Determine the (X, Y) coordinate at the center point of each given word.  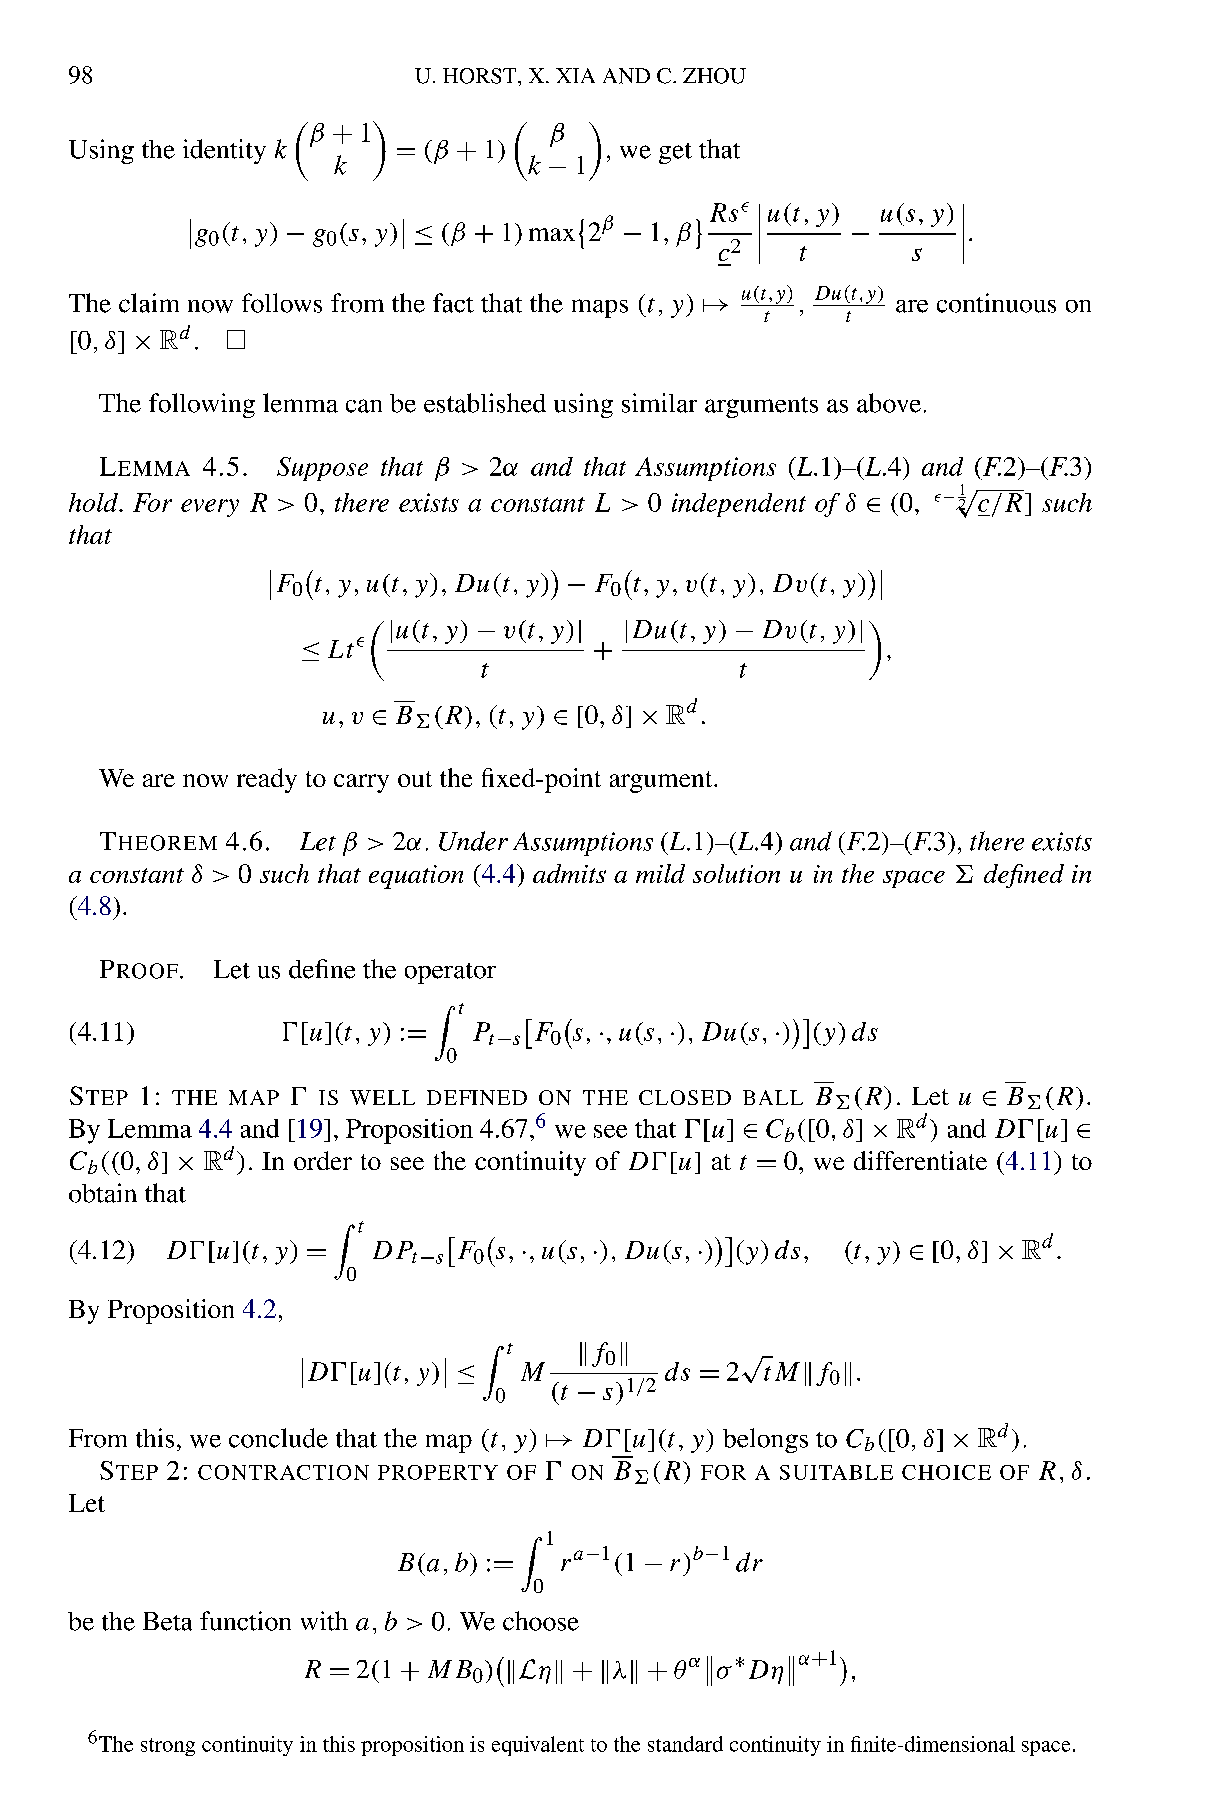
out (415, 779)
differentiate (920, 1160)
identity (224, 151)
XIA (575, 75)
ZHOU (714, 76)
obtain (103, 1193)
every (210, 508)
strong (168, 1747)
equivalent (538, 1746)
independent (739, 505)
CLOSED (685, 1097)
